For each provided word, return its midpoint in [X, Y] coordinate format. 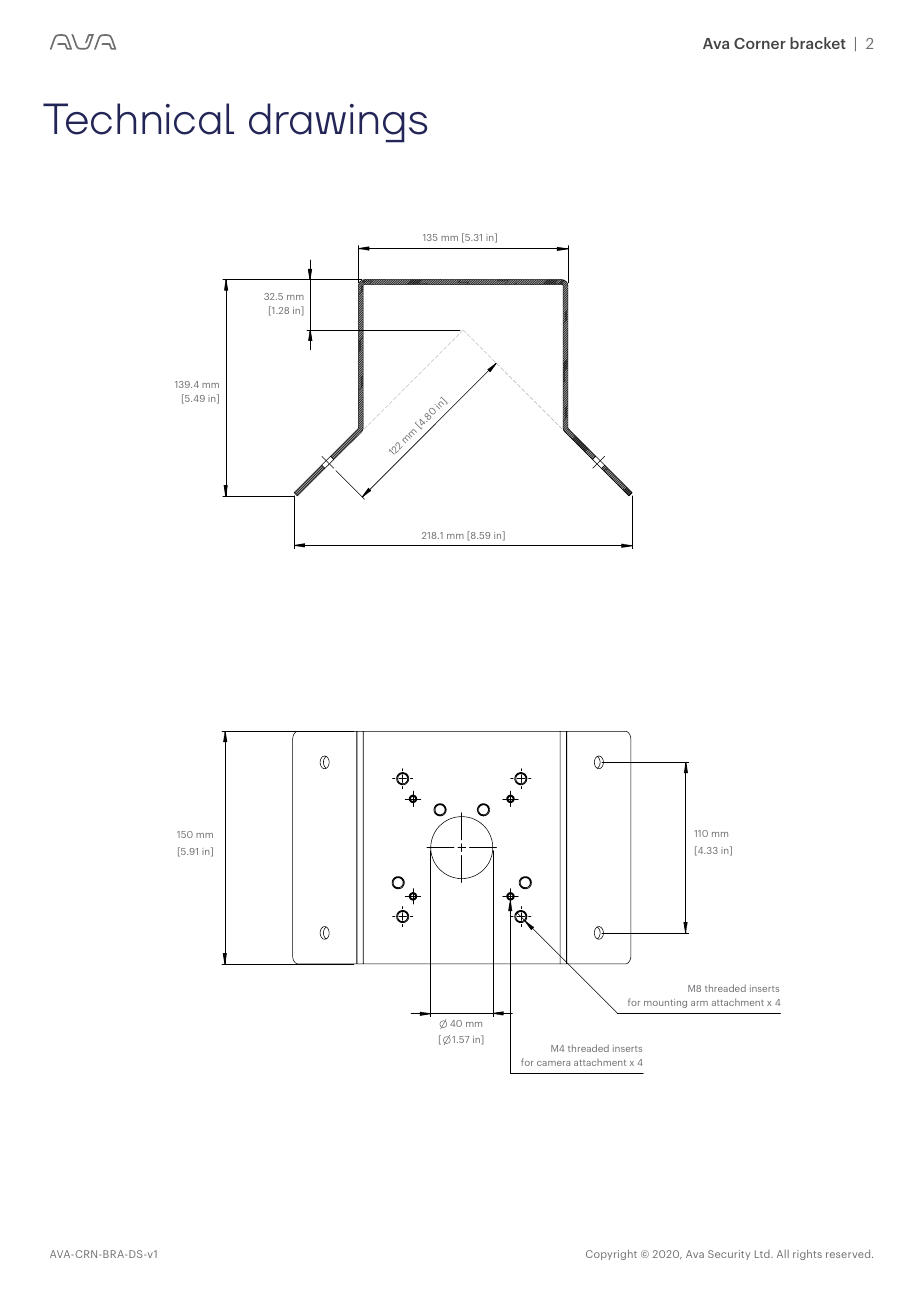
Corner [760, 43]
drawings [338, 123]
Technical [138, 119]
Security [729, 1255]
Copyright [611, 1254]
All [783, 1254]
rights [807, 1254]
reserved [849, 1254]
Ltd [763, 1254]
